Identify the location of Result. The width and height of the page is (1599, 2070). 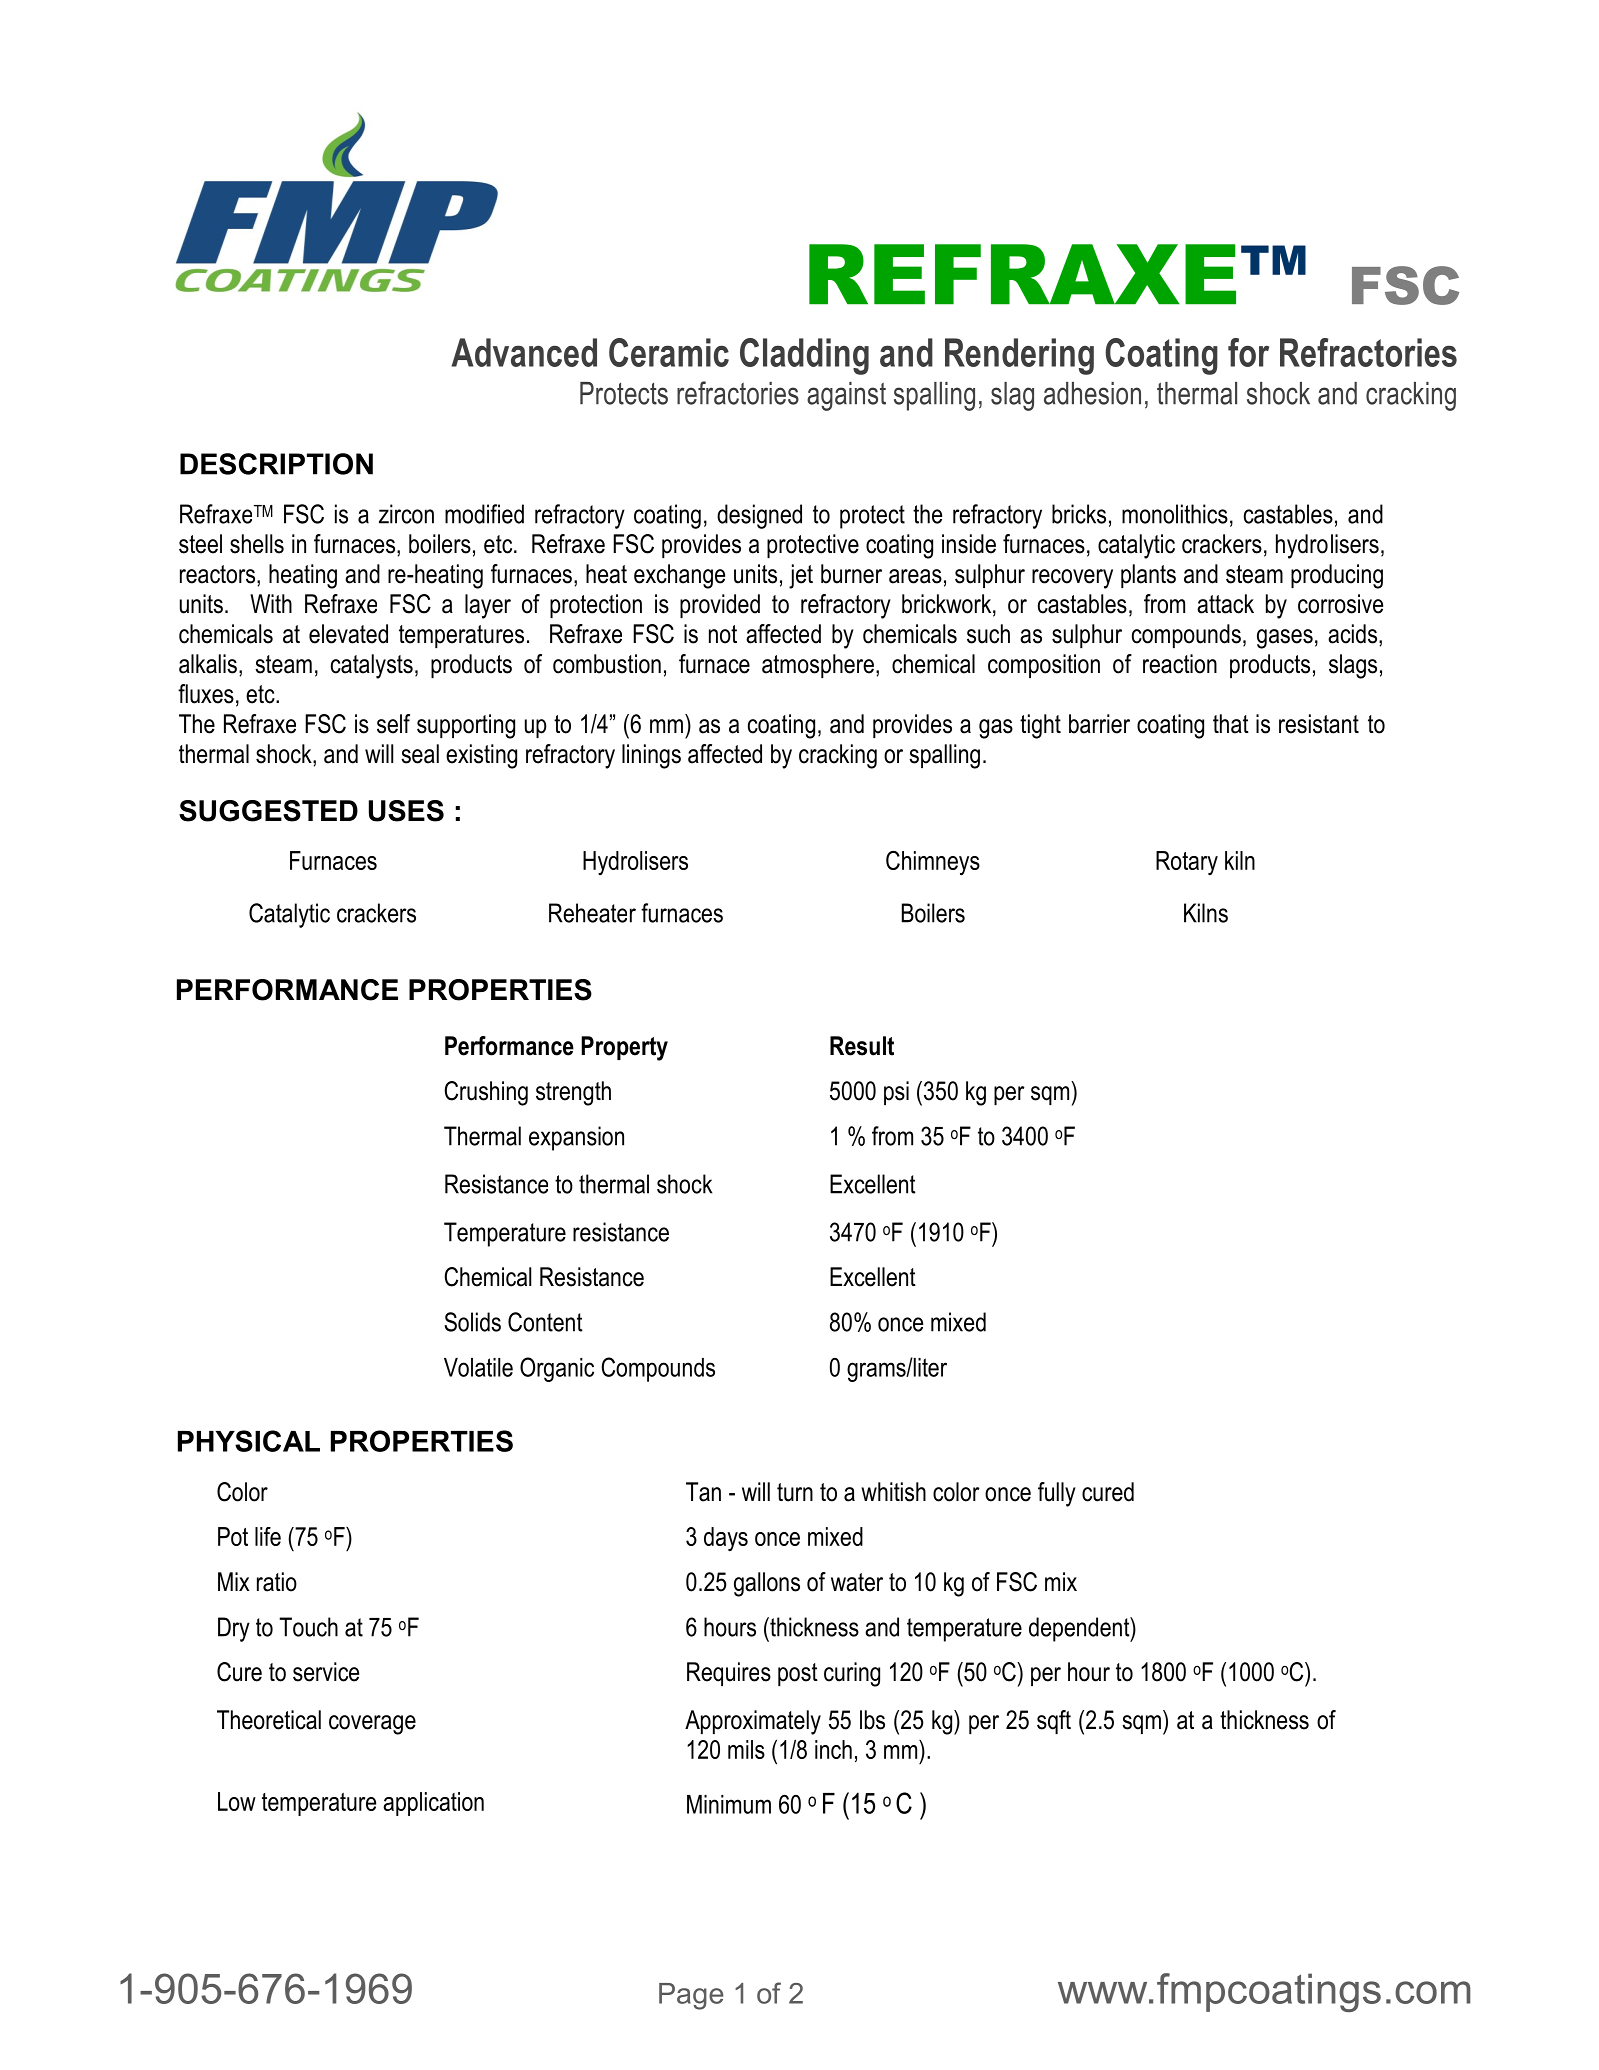
(862, 1046).
